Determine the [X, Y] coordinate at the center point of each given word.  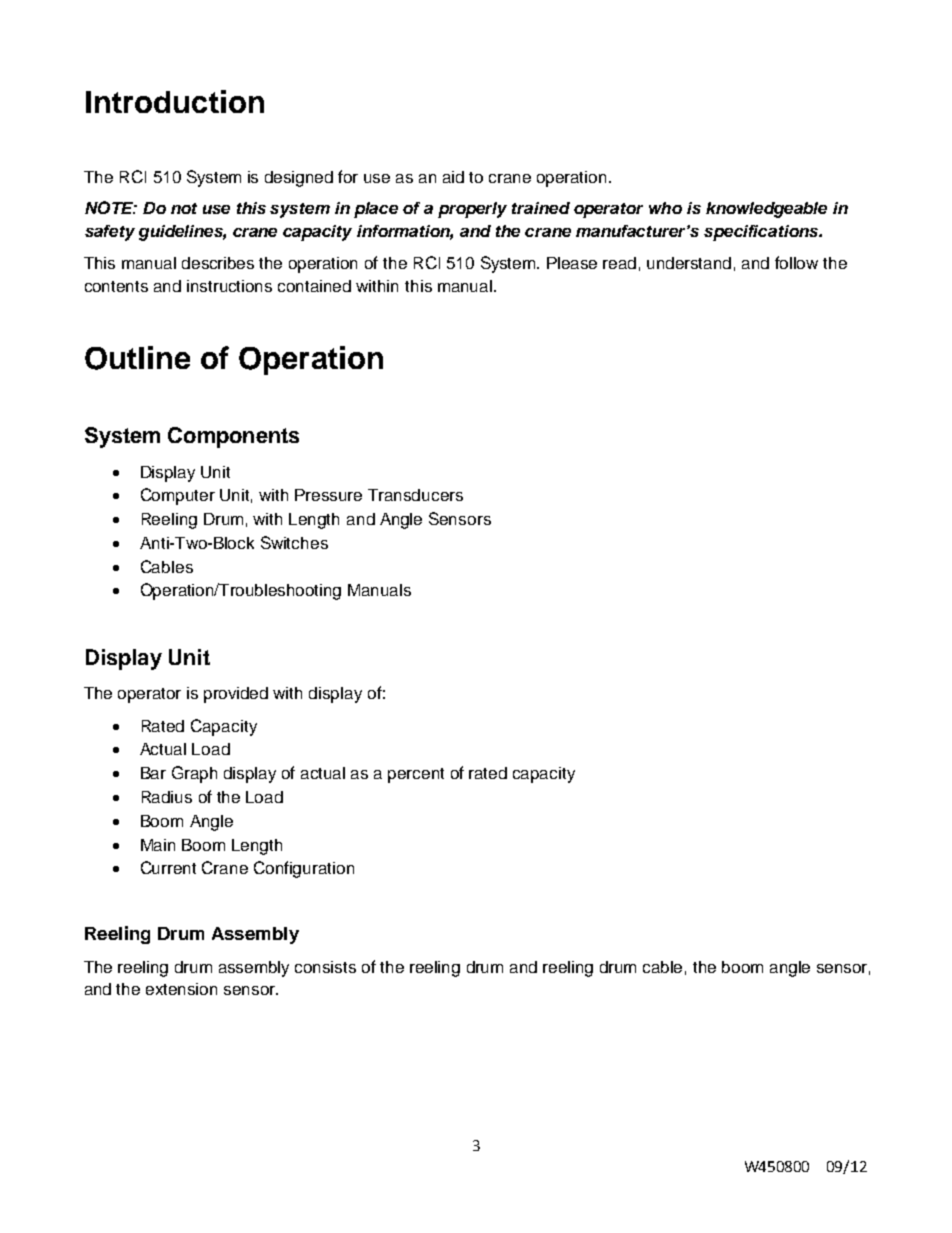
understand [689, 263]
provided [236, 695]
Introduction [175, 101]
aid [453, 177]
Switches [294, 542]
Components [233, 437]
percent [416, 775]
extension [181, 989]
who [665, 208]
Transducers [415, 495]
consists [325, 967]
